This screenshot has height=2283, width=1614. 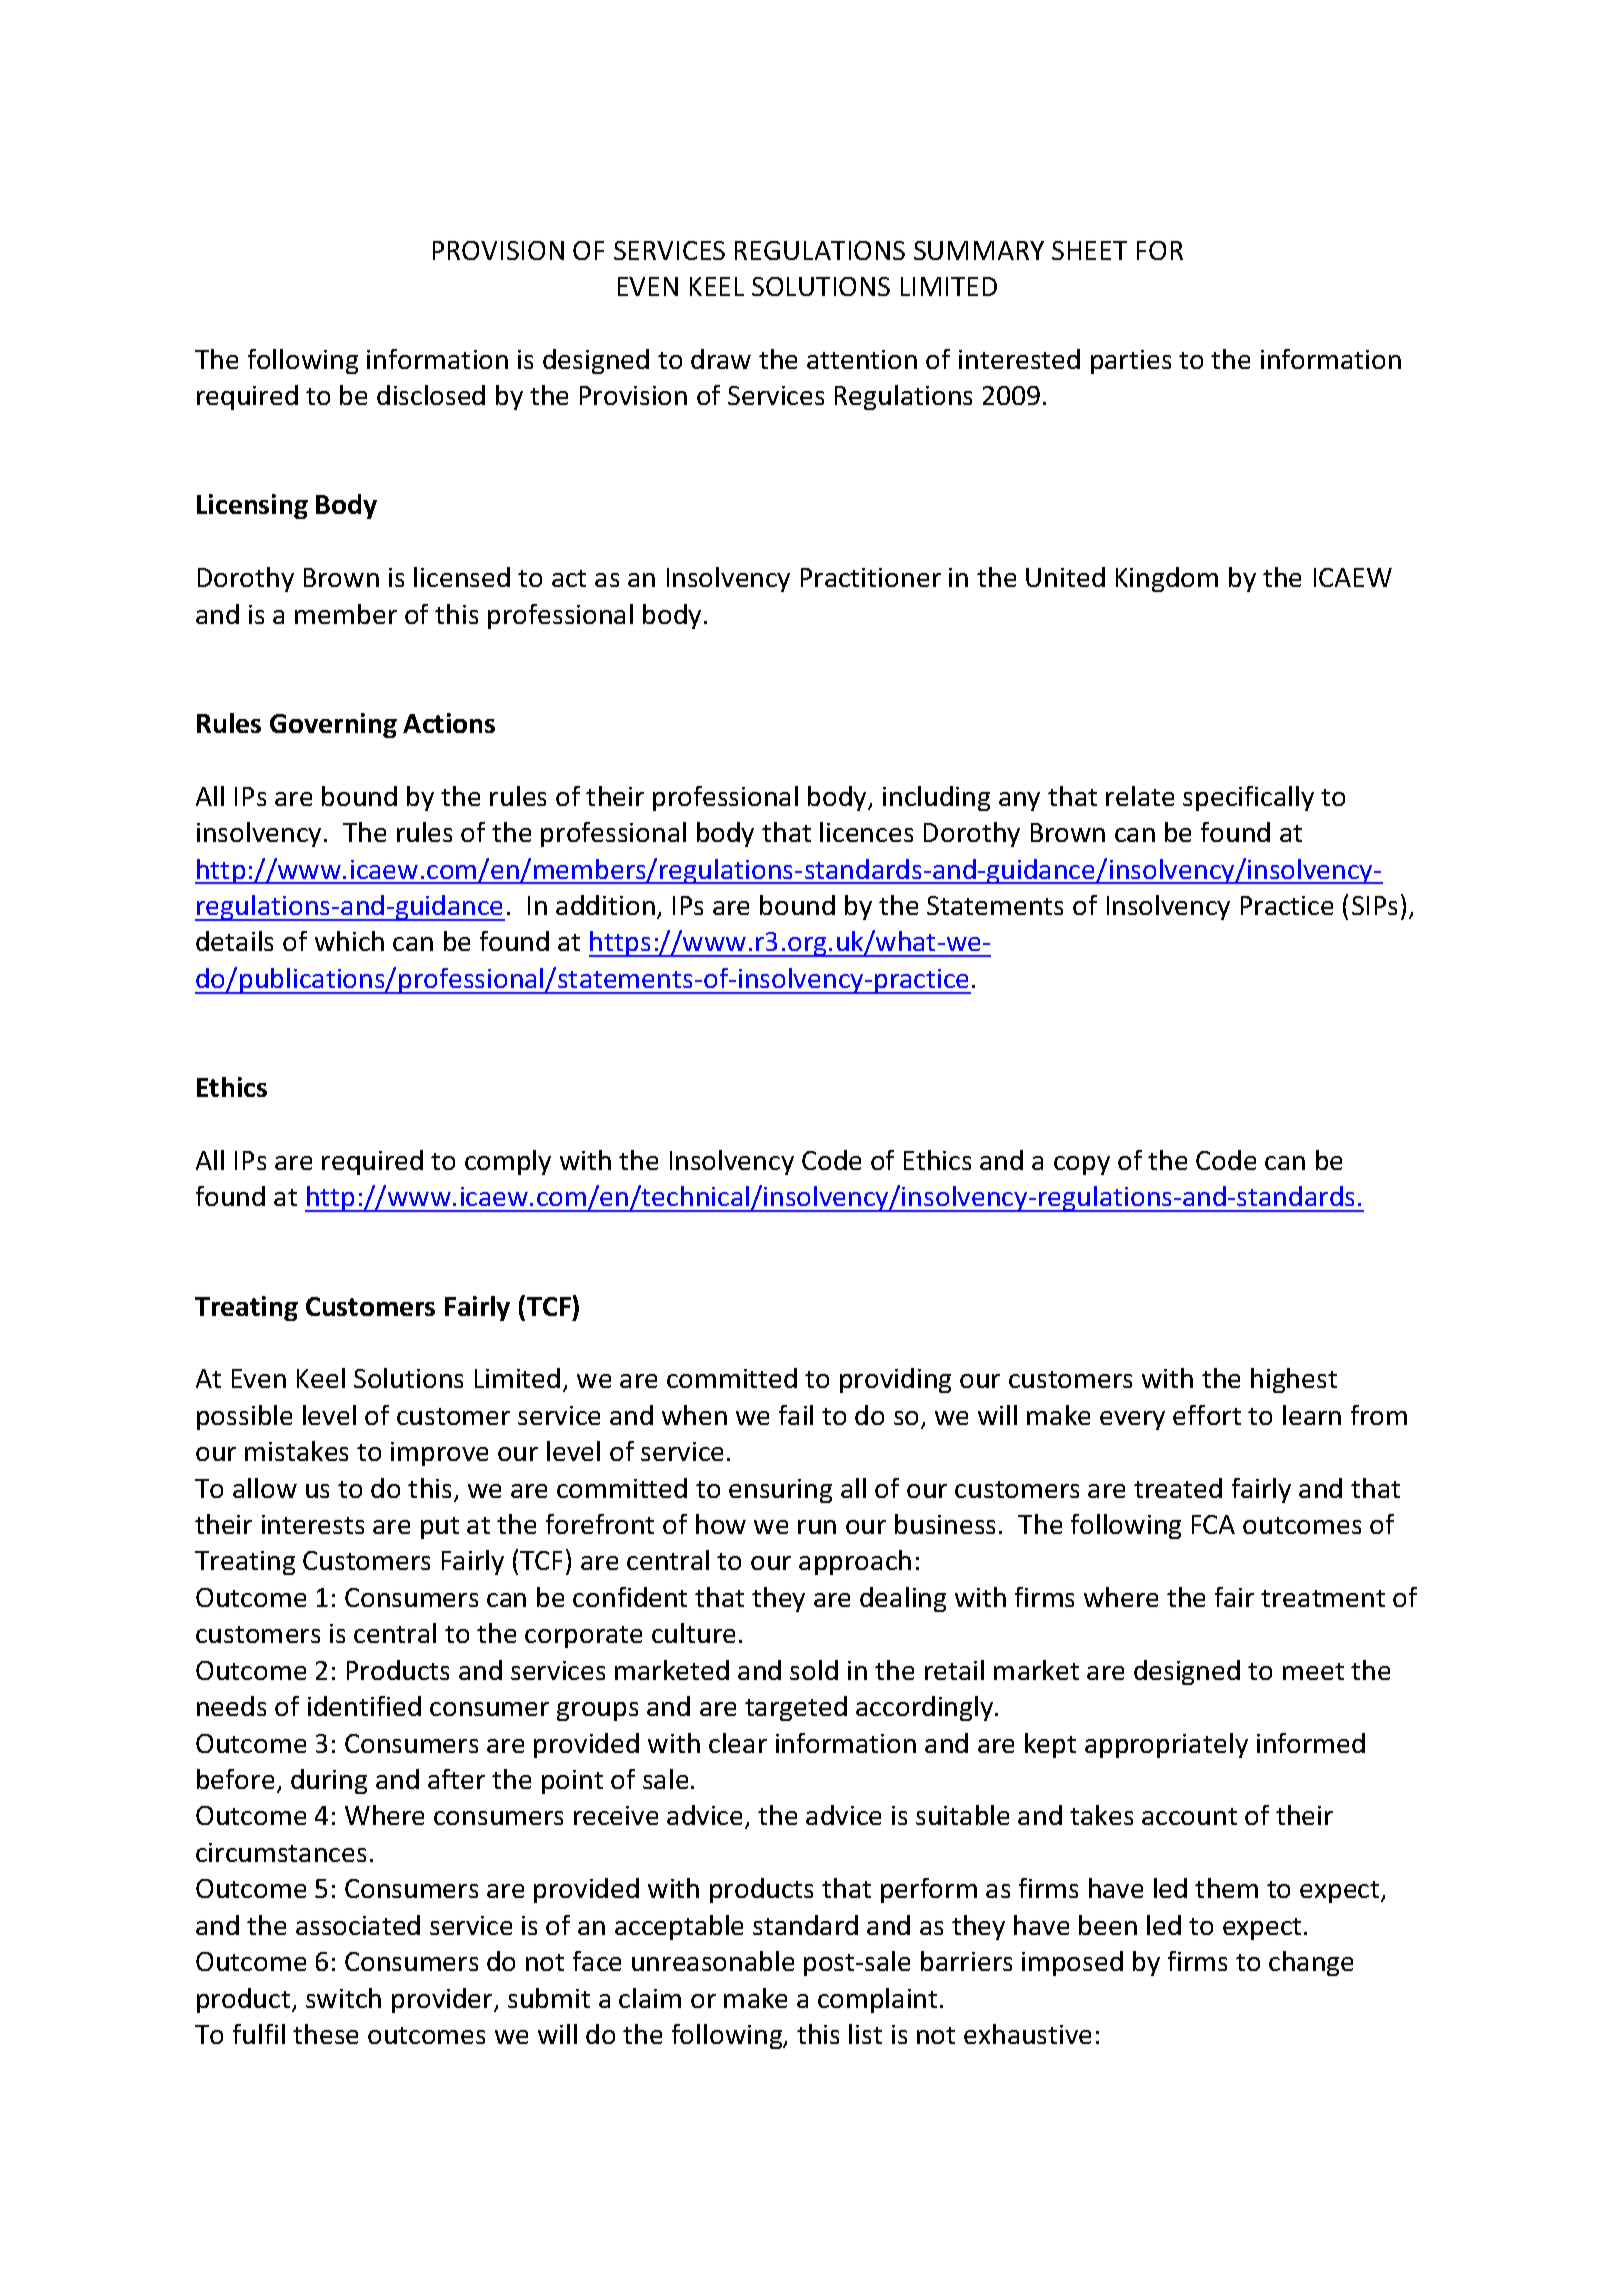 I want to click on parties, so click(x=1131, y=362).
